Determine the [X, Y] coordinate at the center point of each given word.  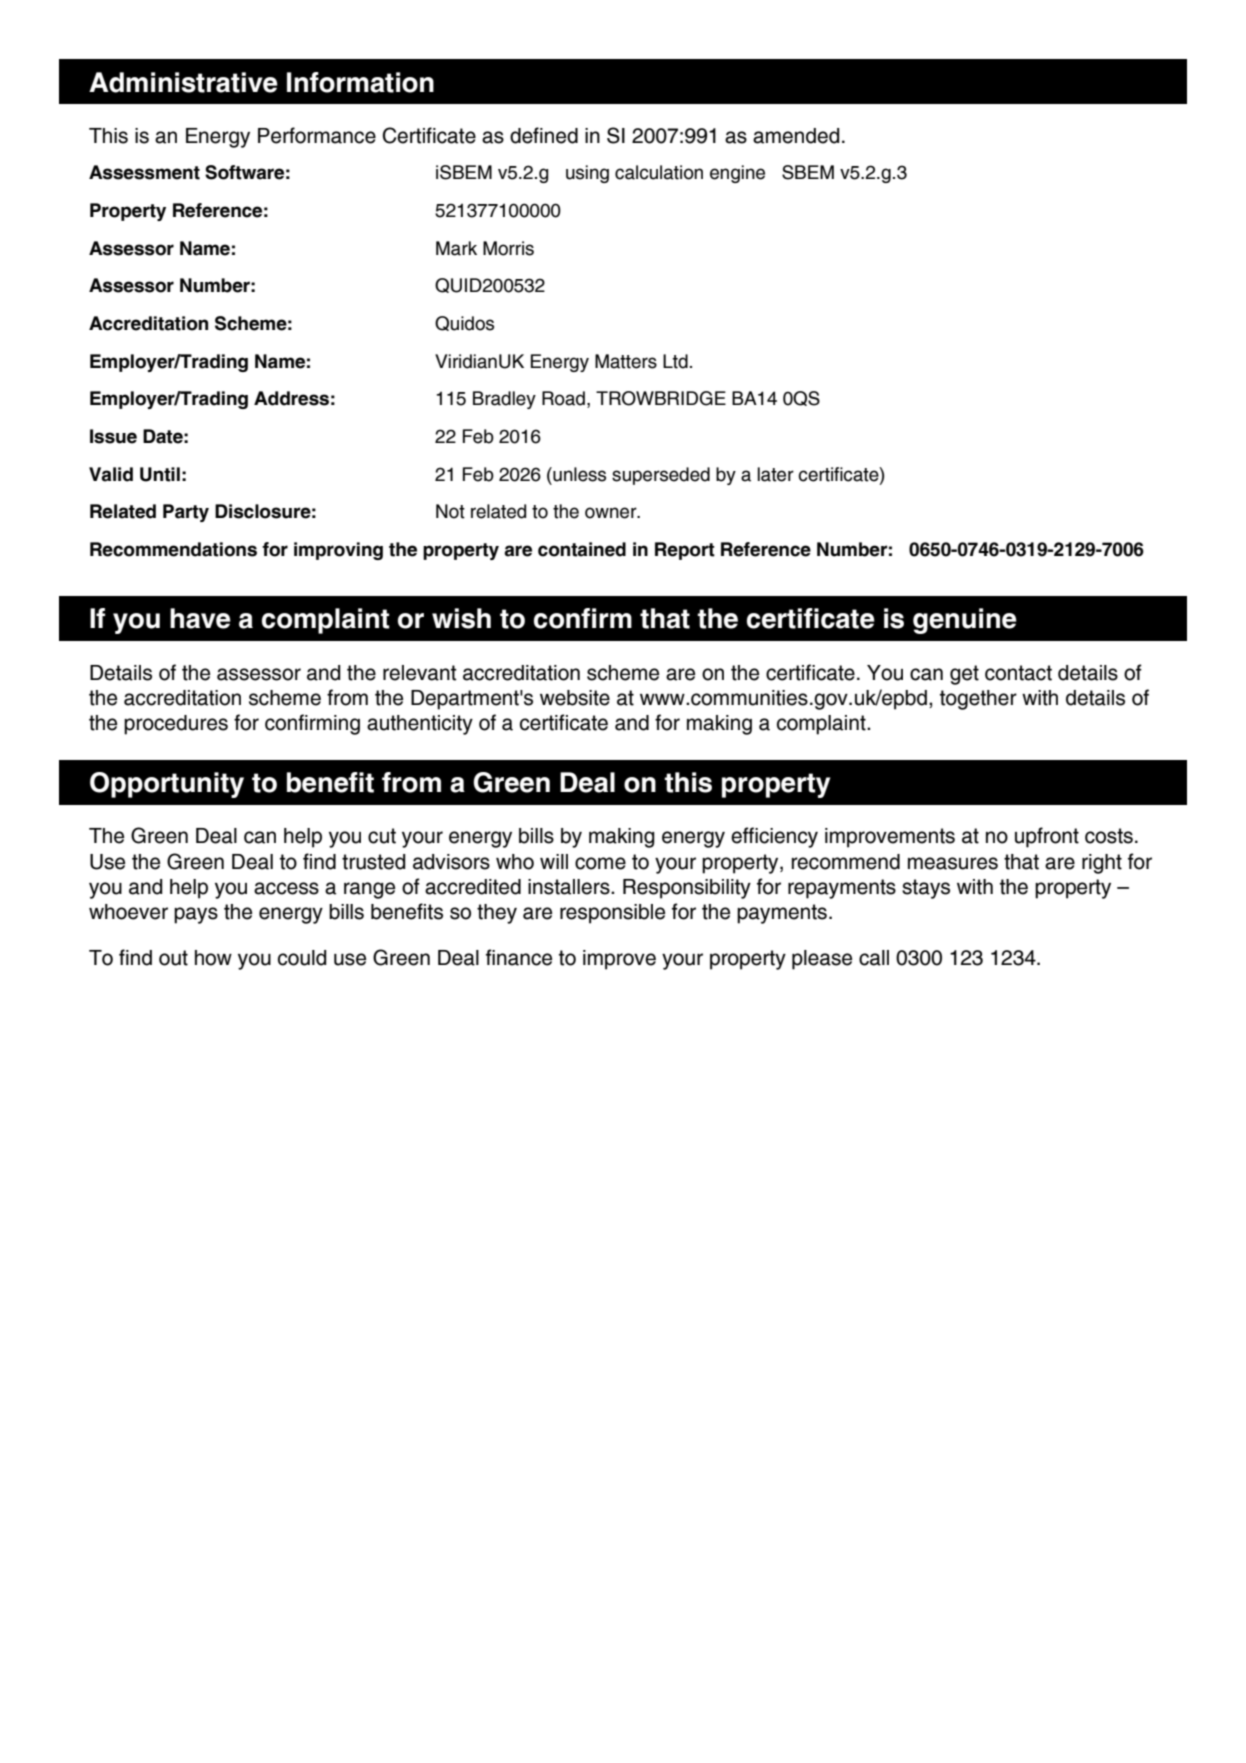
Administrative [183, 82]
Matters [626, 361]
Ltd [675, 361]
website [575, 698]
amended [796, 136]
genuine [965, 621]
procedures [176, 725]
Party [186, 513]
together [978, 700]
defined [544, 135]
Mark [456, 248]
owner [612, 513]
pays [196, 915]
